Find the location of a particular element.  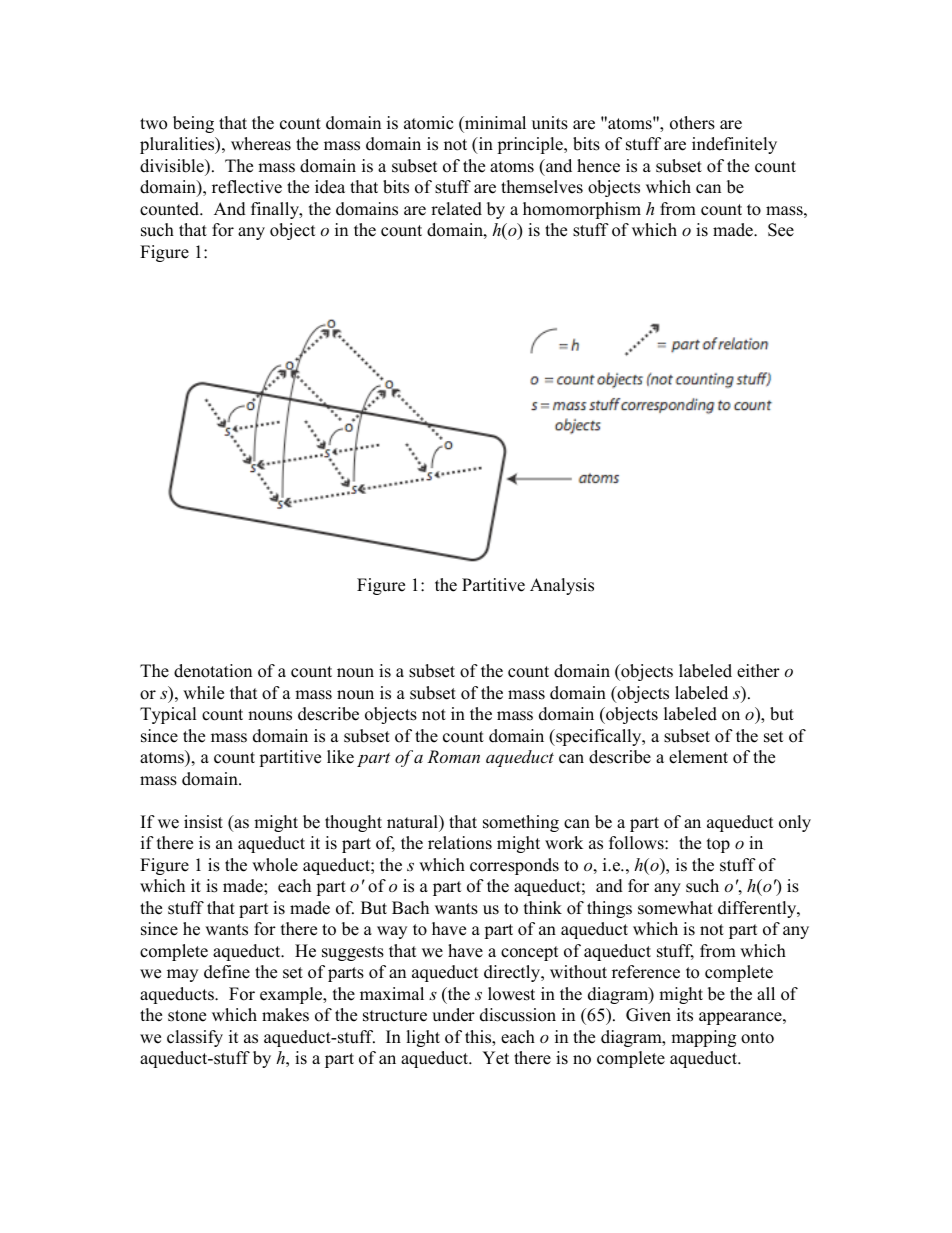

Analysis is located at coordinates (562, 586).
